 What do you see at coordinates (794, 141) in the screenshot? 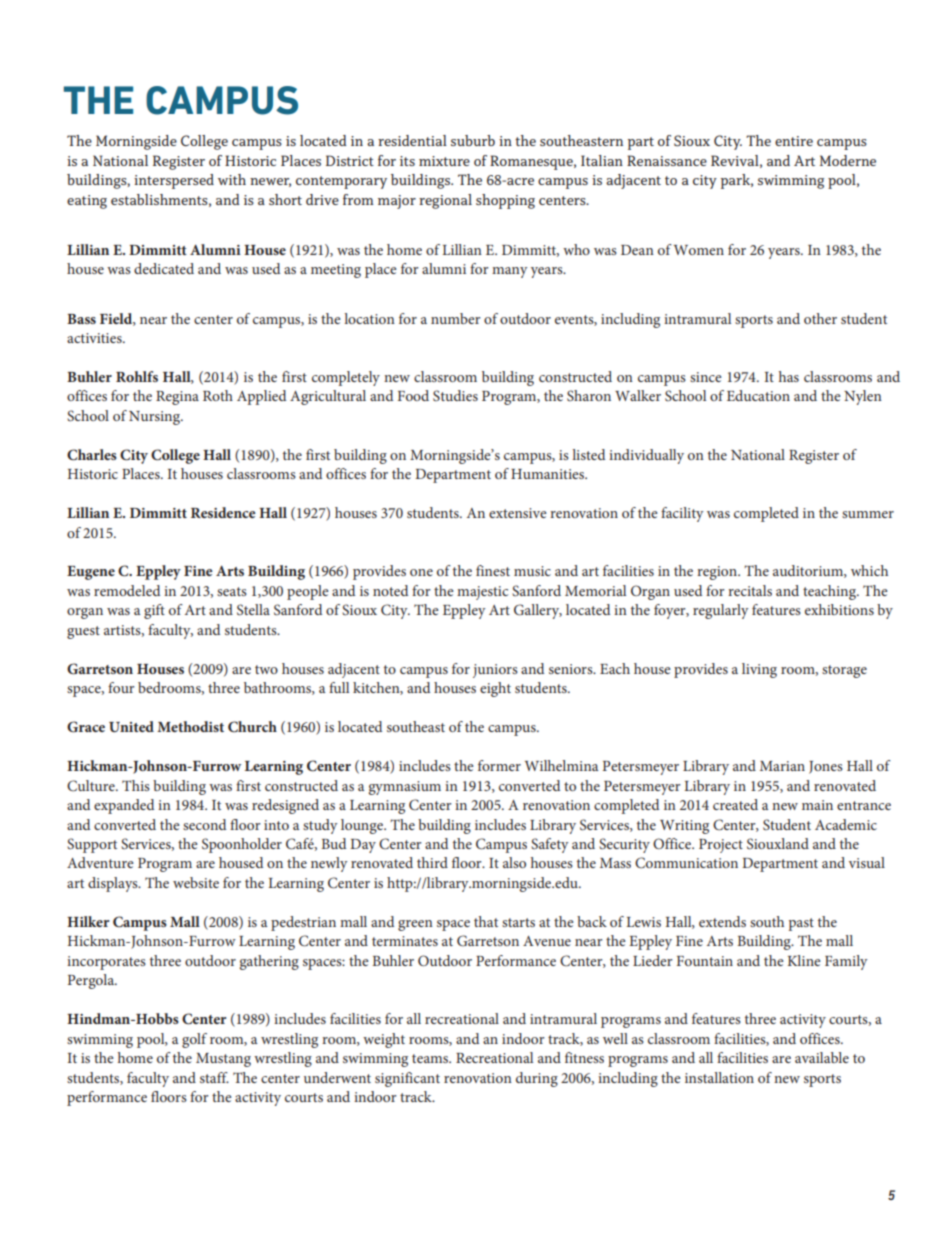
I see `entire` at bounding box center [794, 141].
